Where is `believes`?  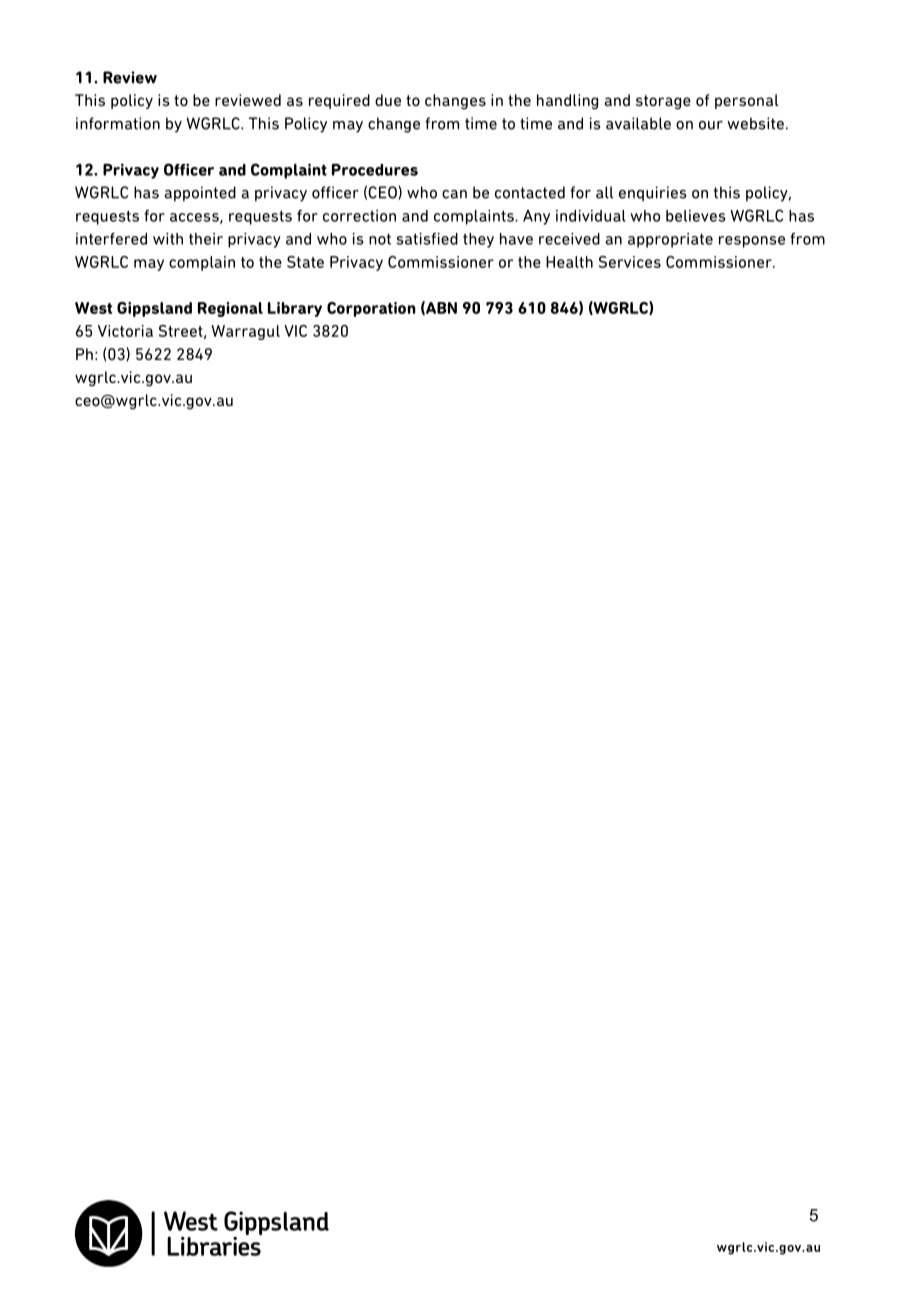 believes is located at coordinates (696, 216).
